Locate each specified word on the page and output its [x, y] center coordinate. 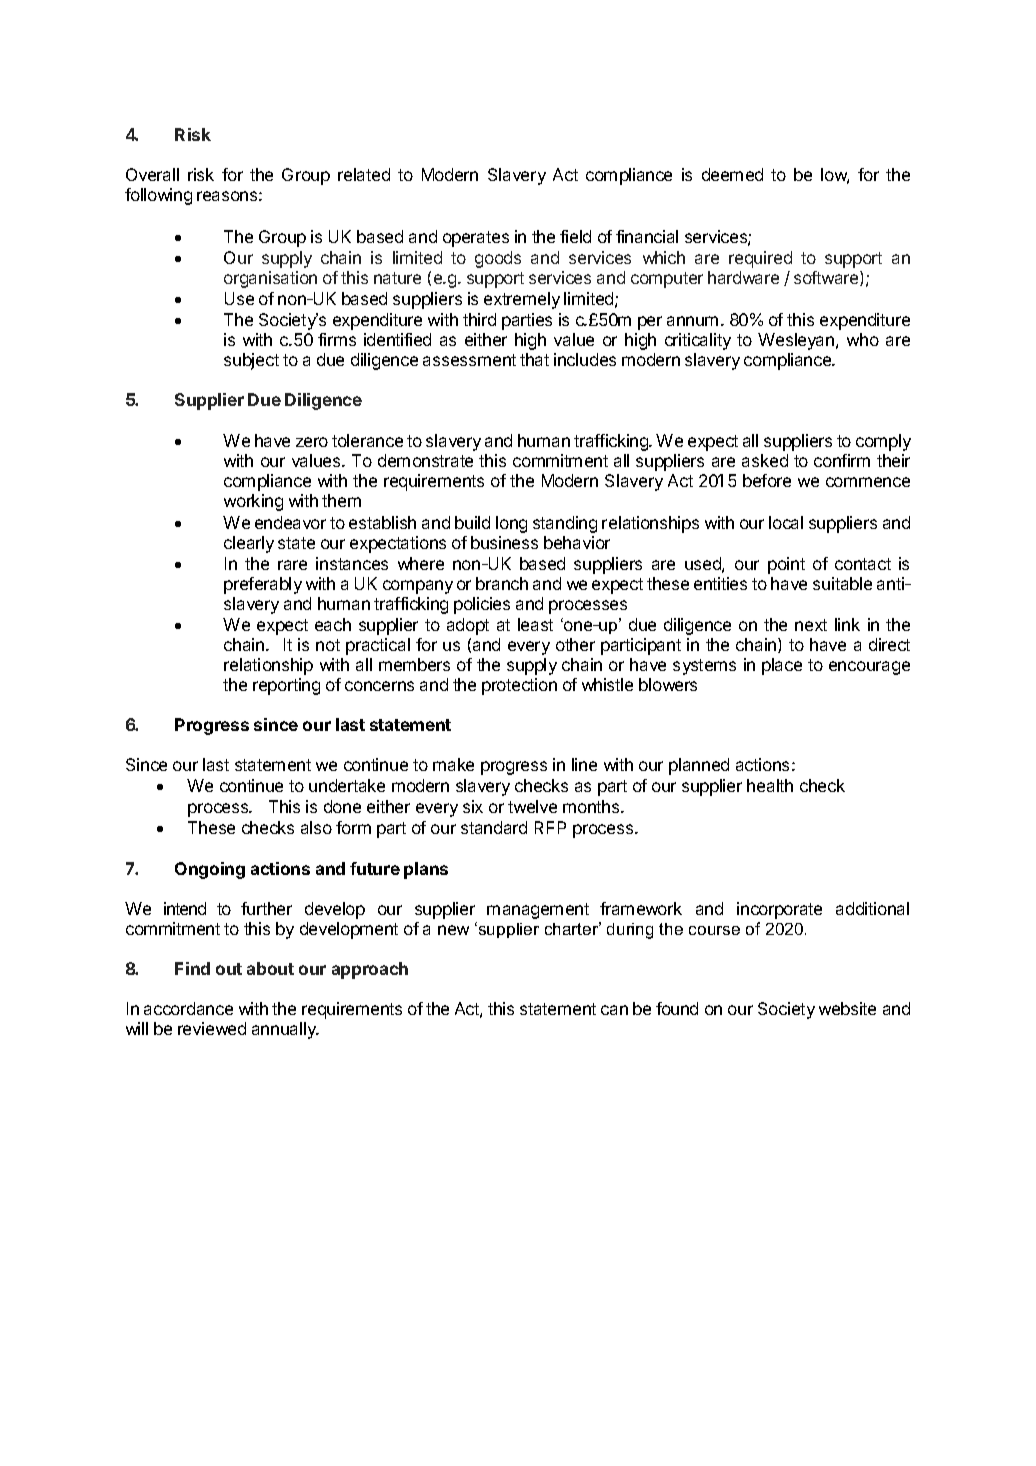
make [453, 764]
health [770, 785]
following [158, 196]
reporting [286, 686]
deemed [732, 174]
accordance [188, 1008]
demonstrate [425, 460]
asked [765, 460]
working [253, 502]
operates [476, 239]
